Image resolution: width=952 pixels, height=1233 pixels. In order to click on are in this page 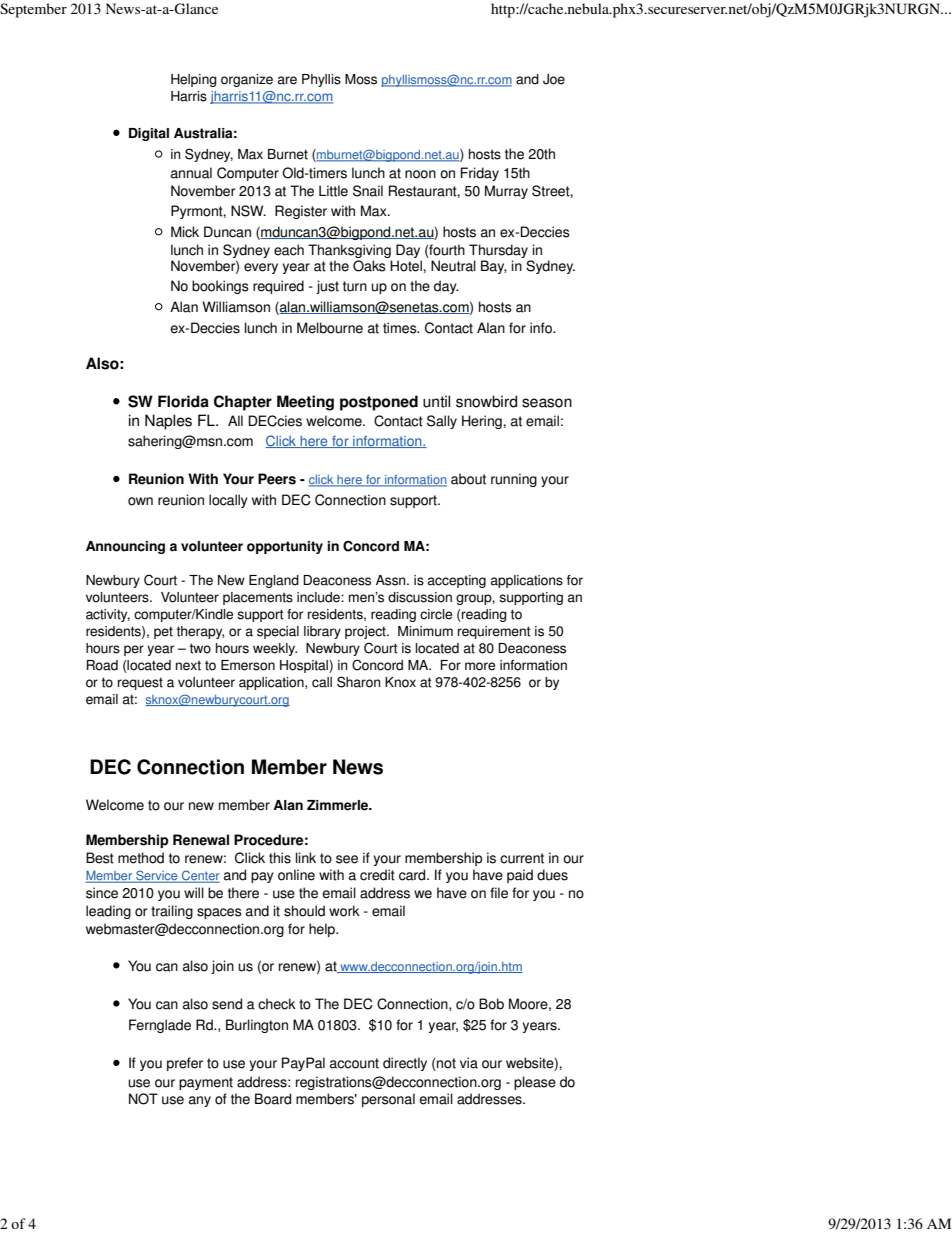, I will do `click(287, 80)`.
